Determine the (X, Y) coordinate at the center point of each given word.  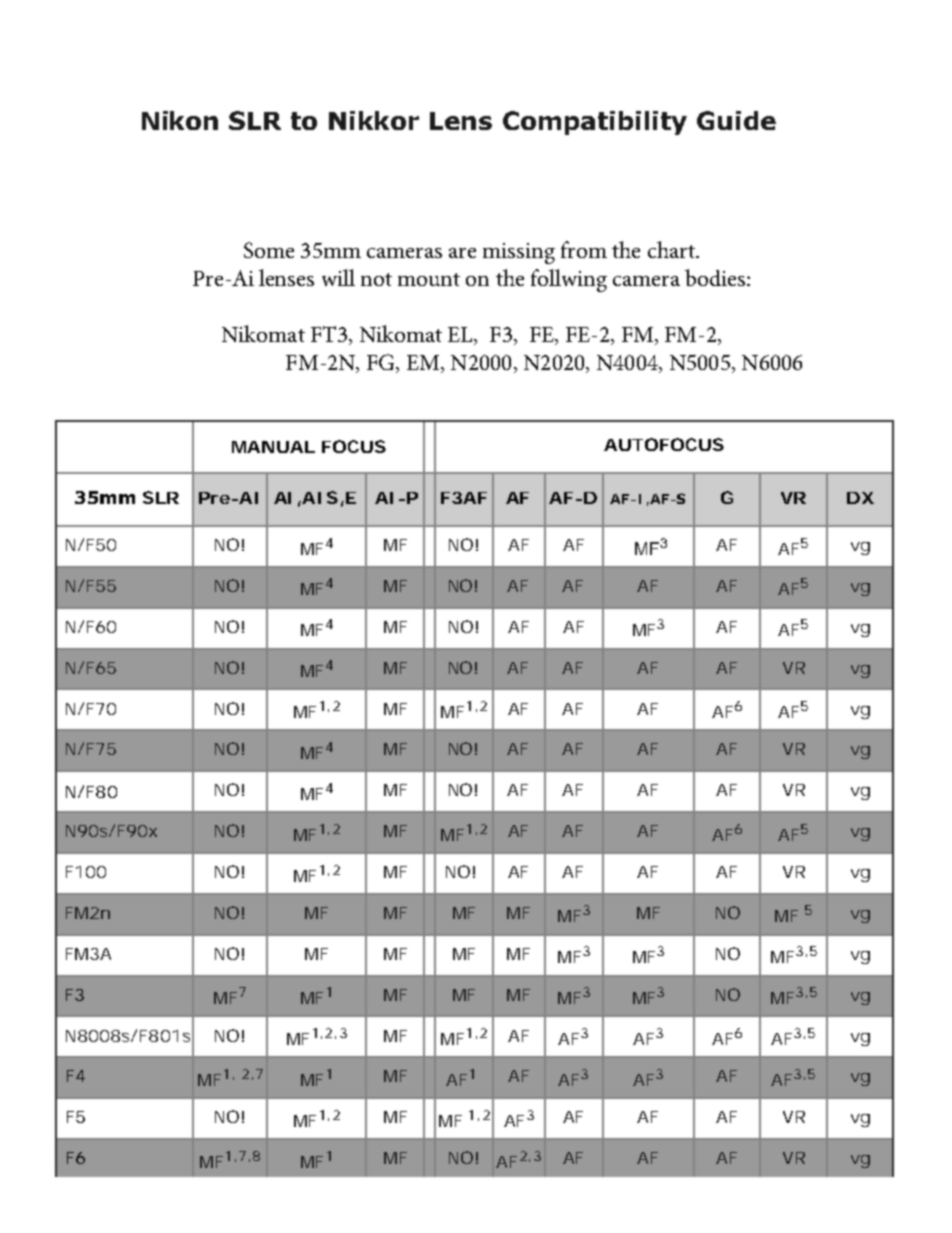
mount (429, 279)
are (462, 253)
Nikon (180, 120)
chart (672, 249)
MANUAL (273, 447)
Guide (736, 120)
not (376, 279)
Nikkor (374, 120)
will (338, 277)
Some (269, 250)
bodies (716, 277)
